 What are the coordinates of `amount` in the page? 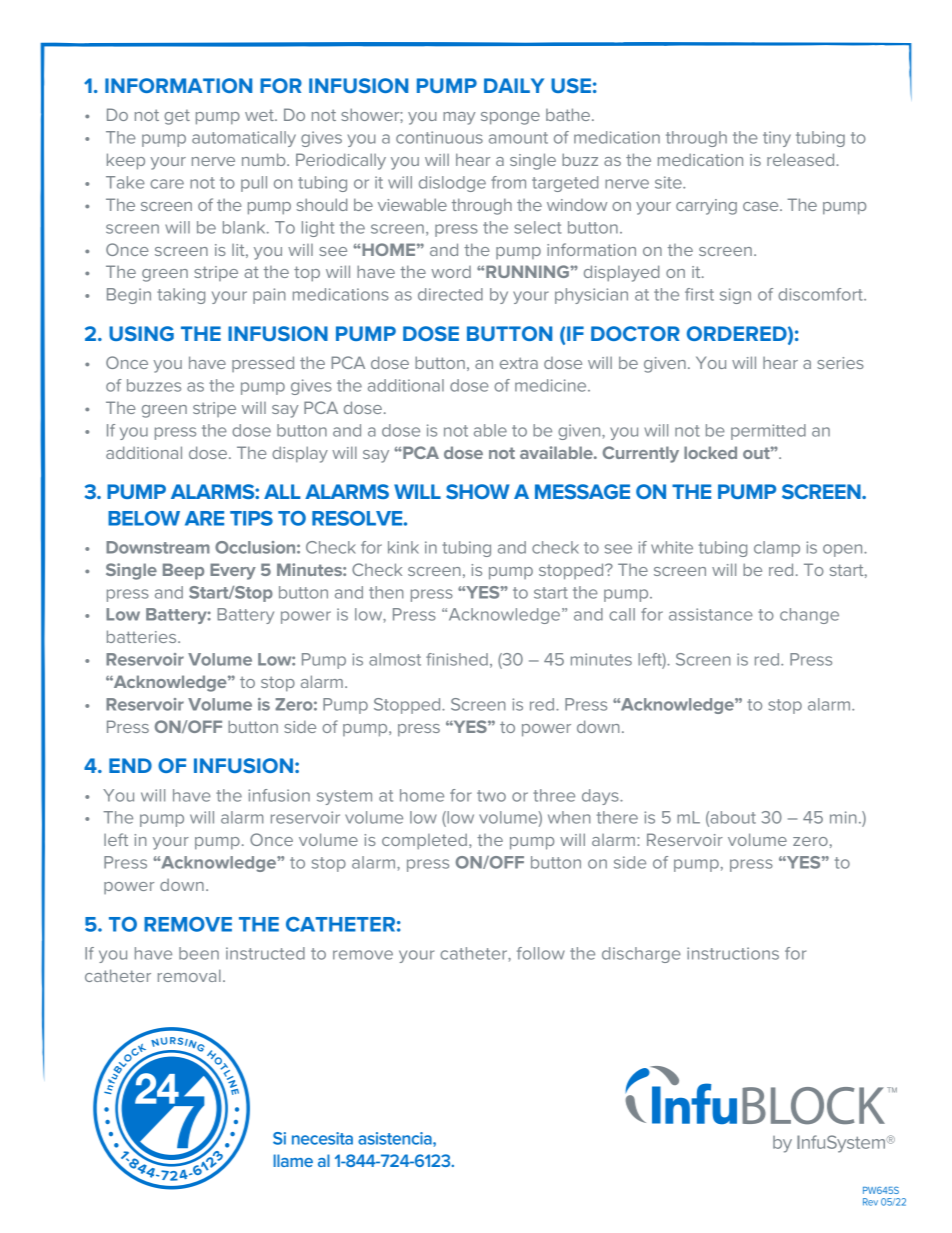 It's located at (518, 138).
